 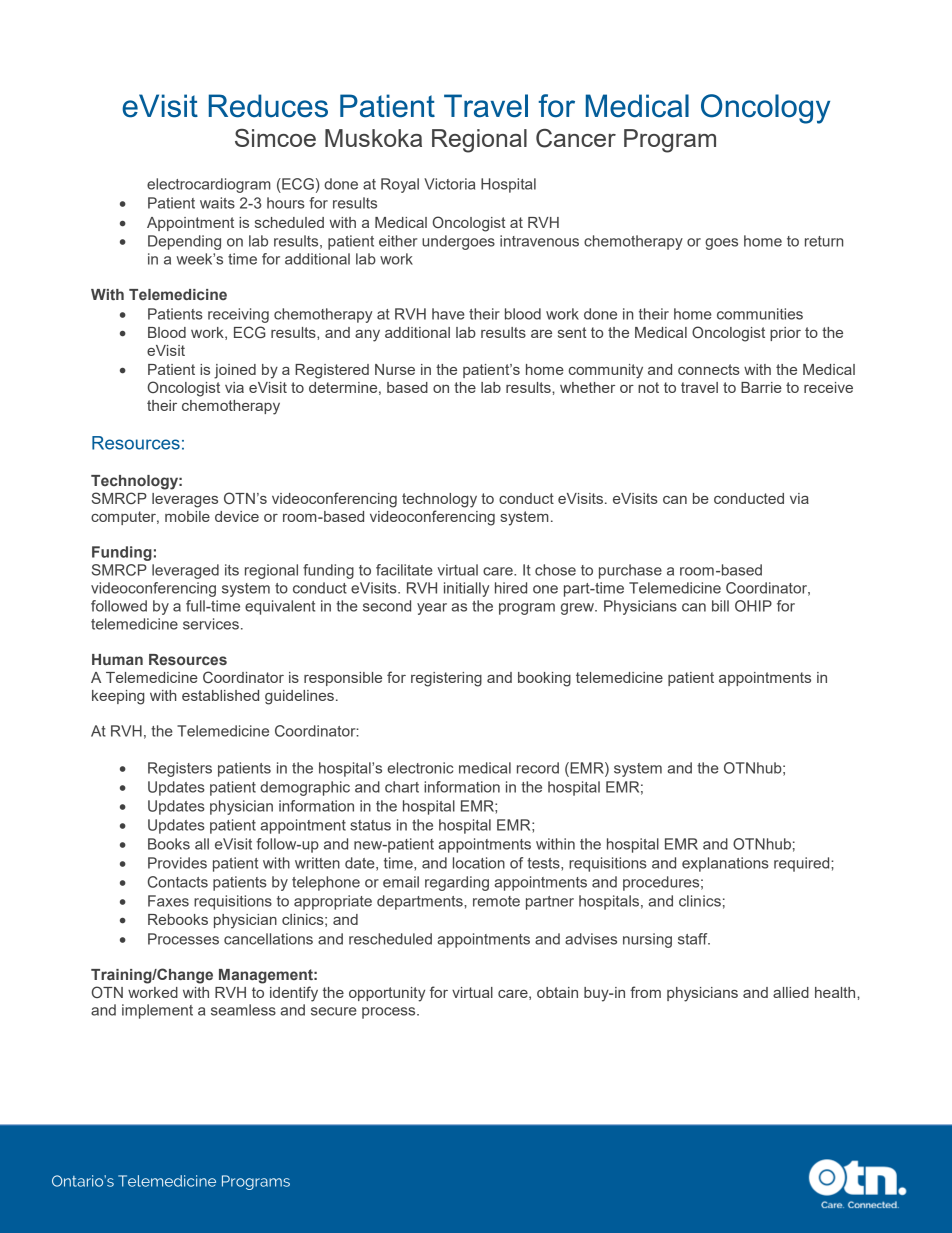 I want to click on leveraged, so click(x=185, y=571).
